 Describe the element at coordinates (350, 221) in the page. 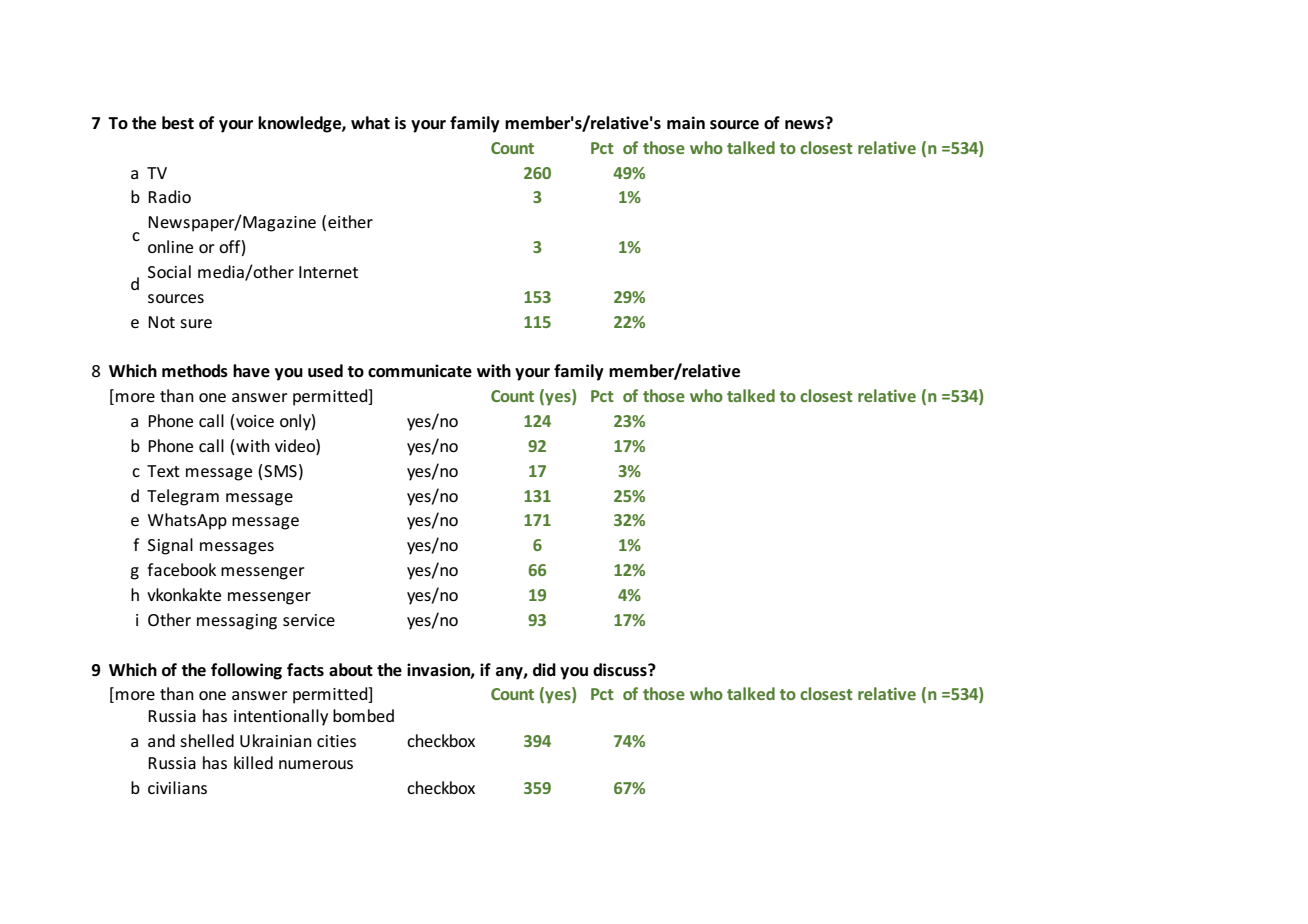

I see `either` at that location.
